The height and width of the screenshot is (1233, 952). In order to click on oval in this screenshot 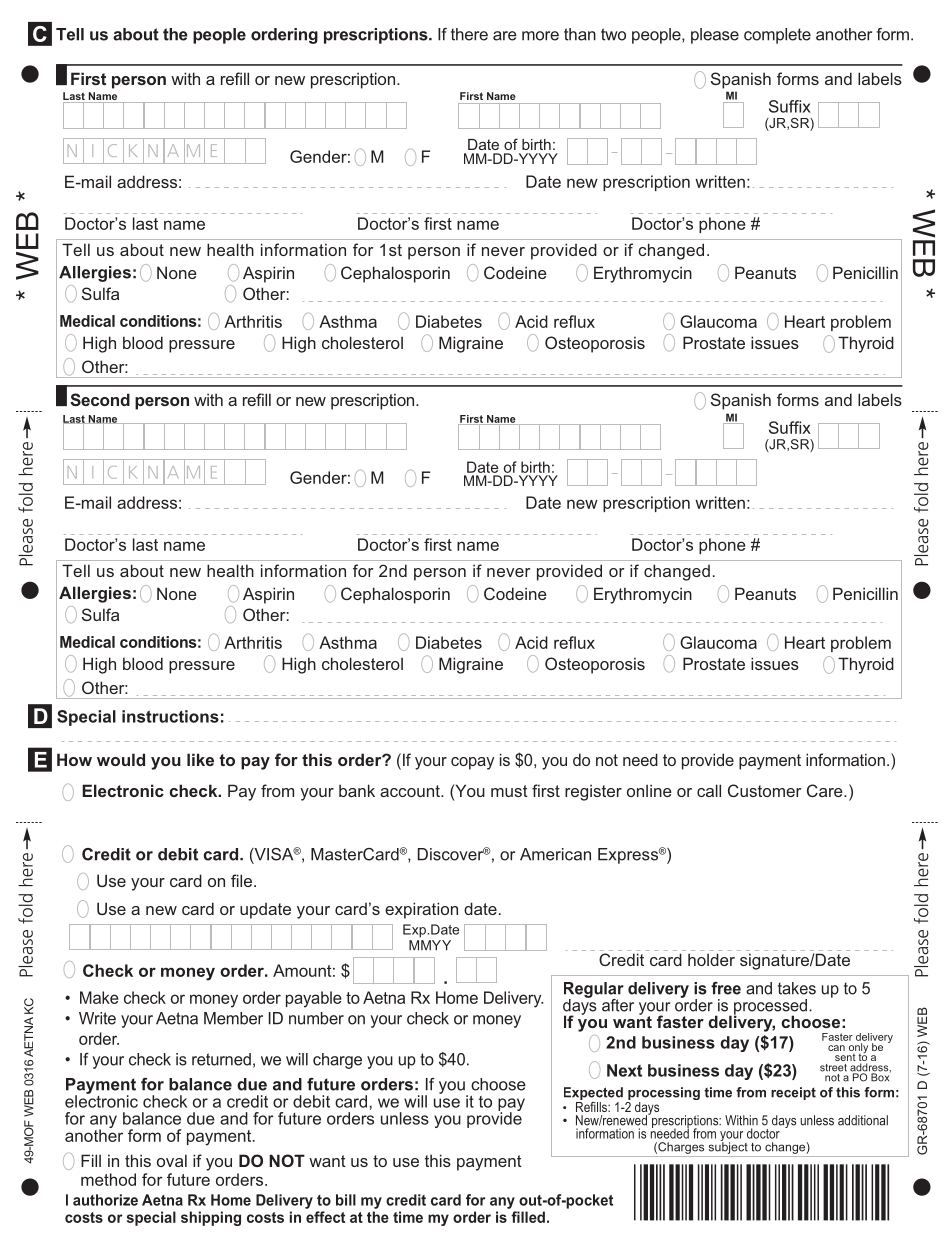, I will do `click(172, 1160)`.
